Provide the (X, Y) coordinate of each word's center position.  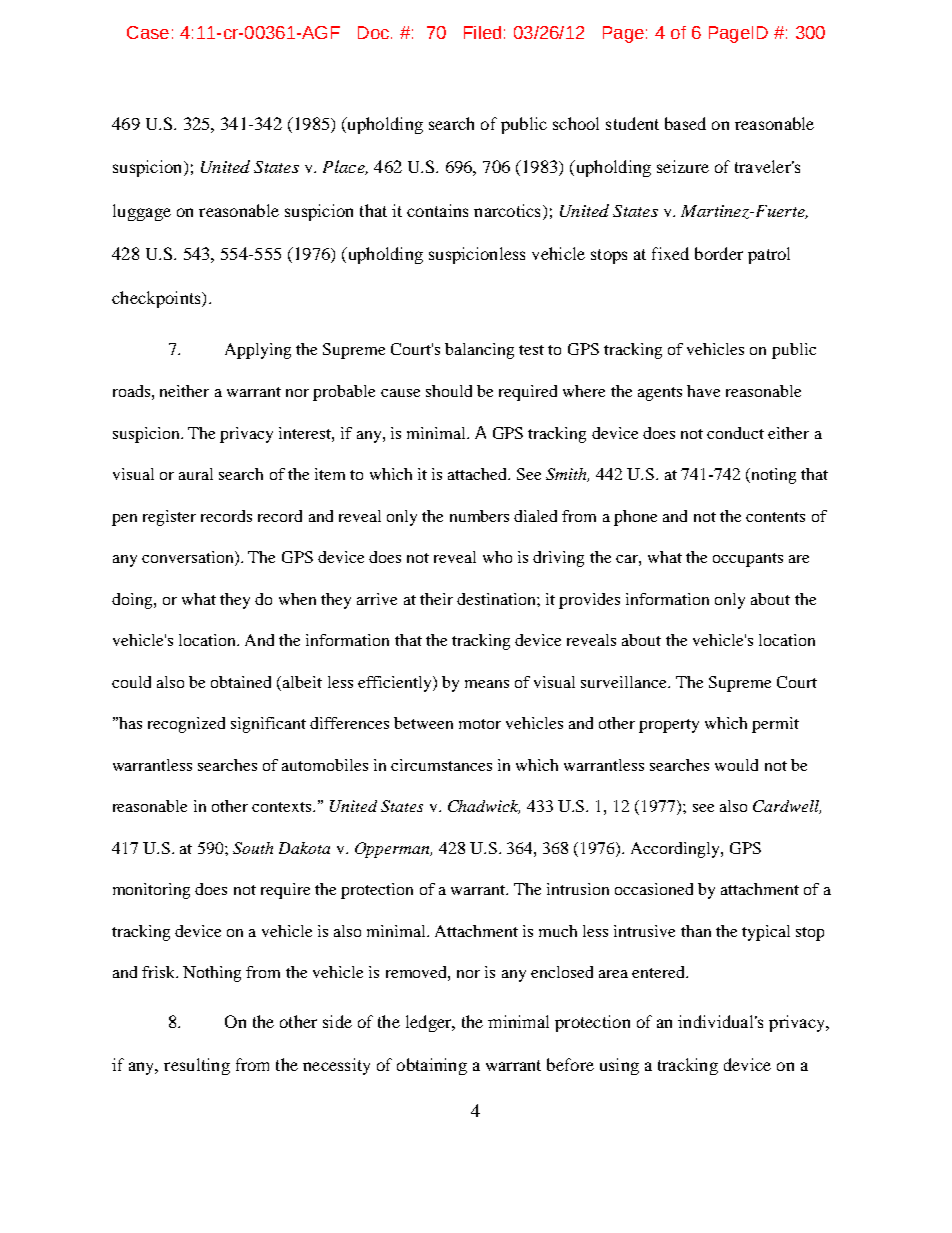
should (449, 391)
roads (131, 391)
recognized (186, 725)
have (703, 391)
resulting (197, 1066)
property (669, 726)
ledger (430, 1023)
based (685, 123)
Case (148, 32)
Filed (482, 32)
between (423, 723)
